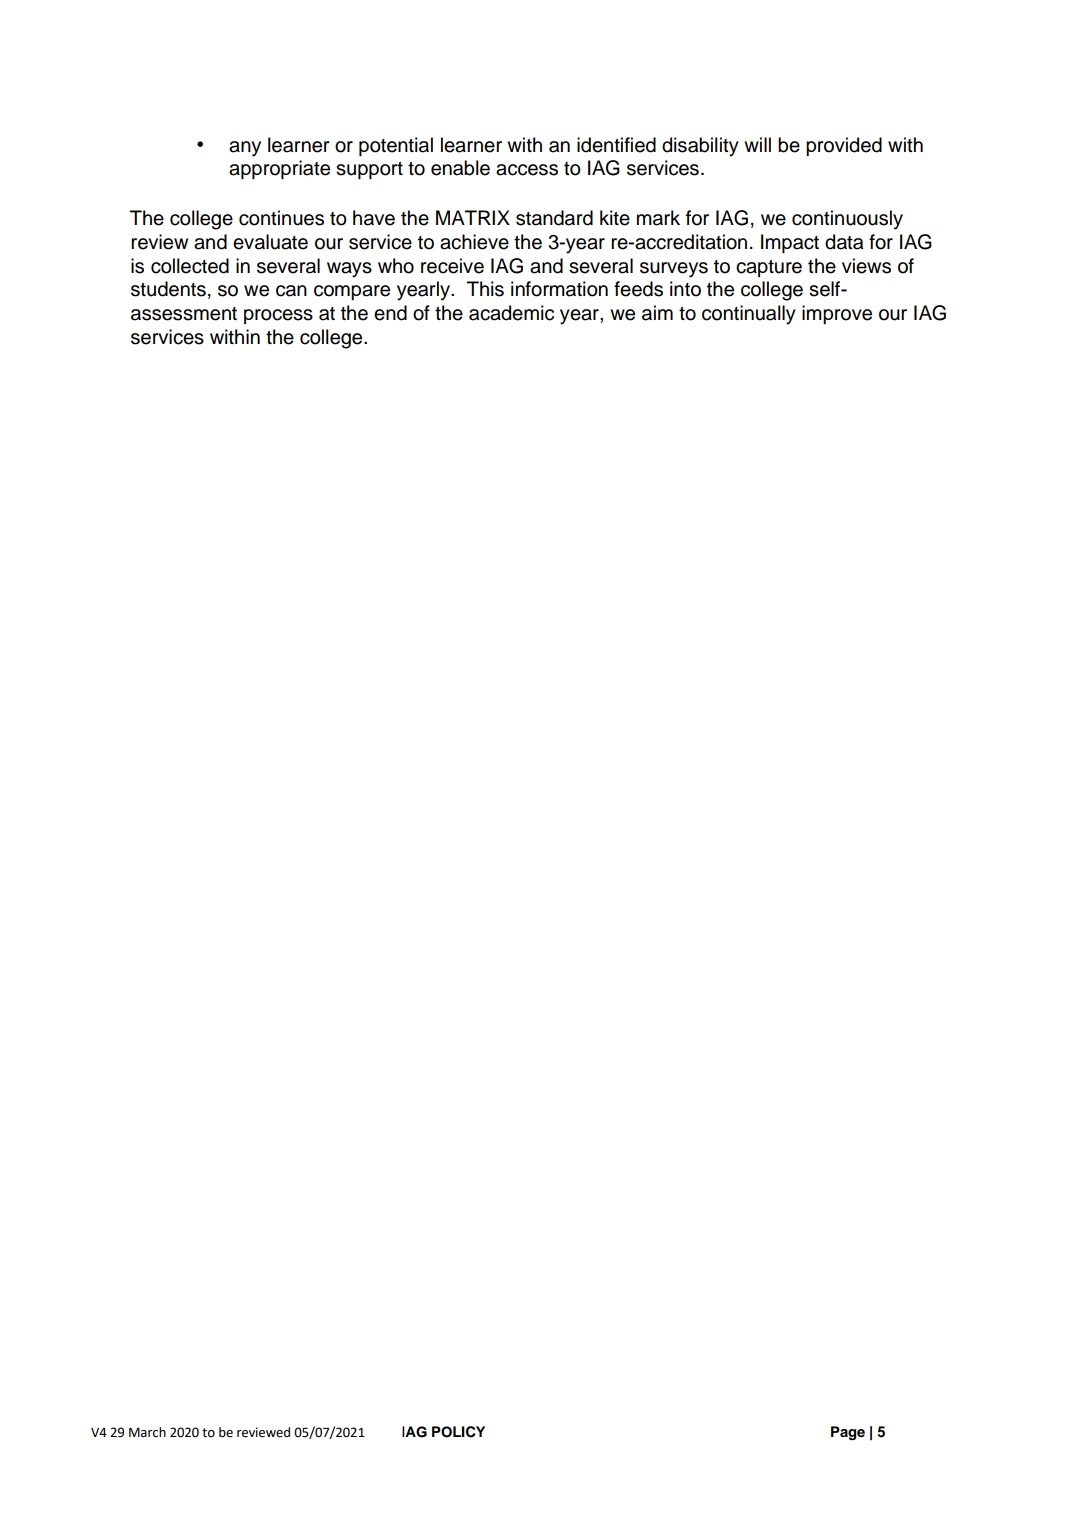 This screenshot has width=1083, height=1533. What do you see at coordinates (390, 313) in the screenshot?
I see `end` at bounding box center [390, 313].
